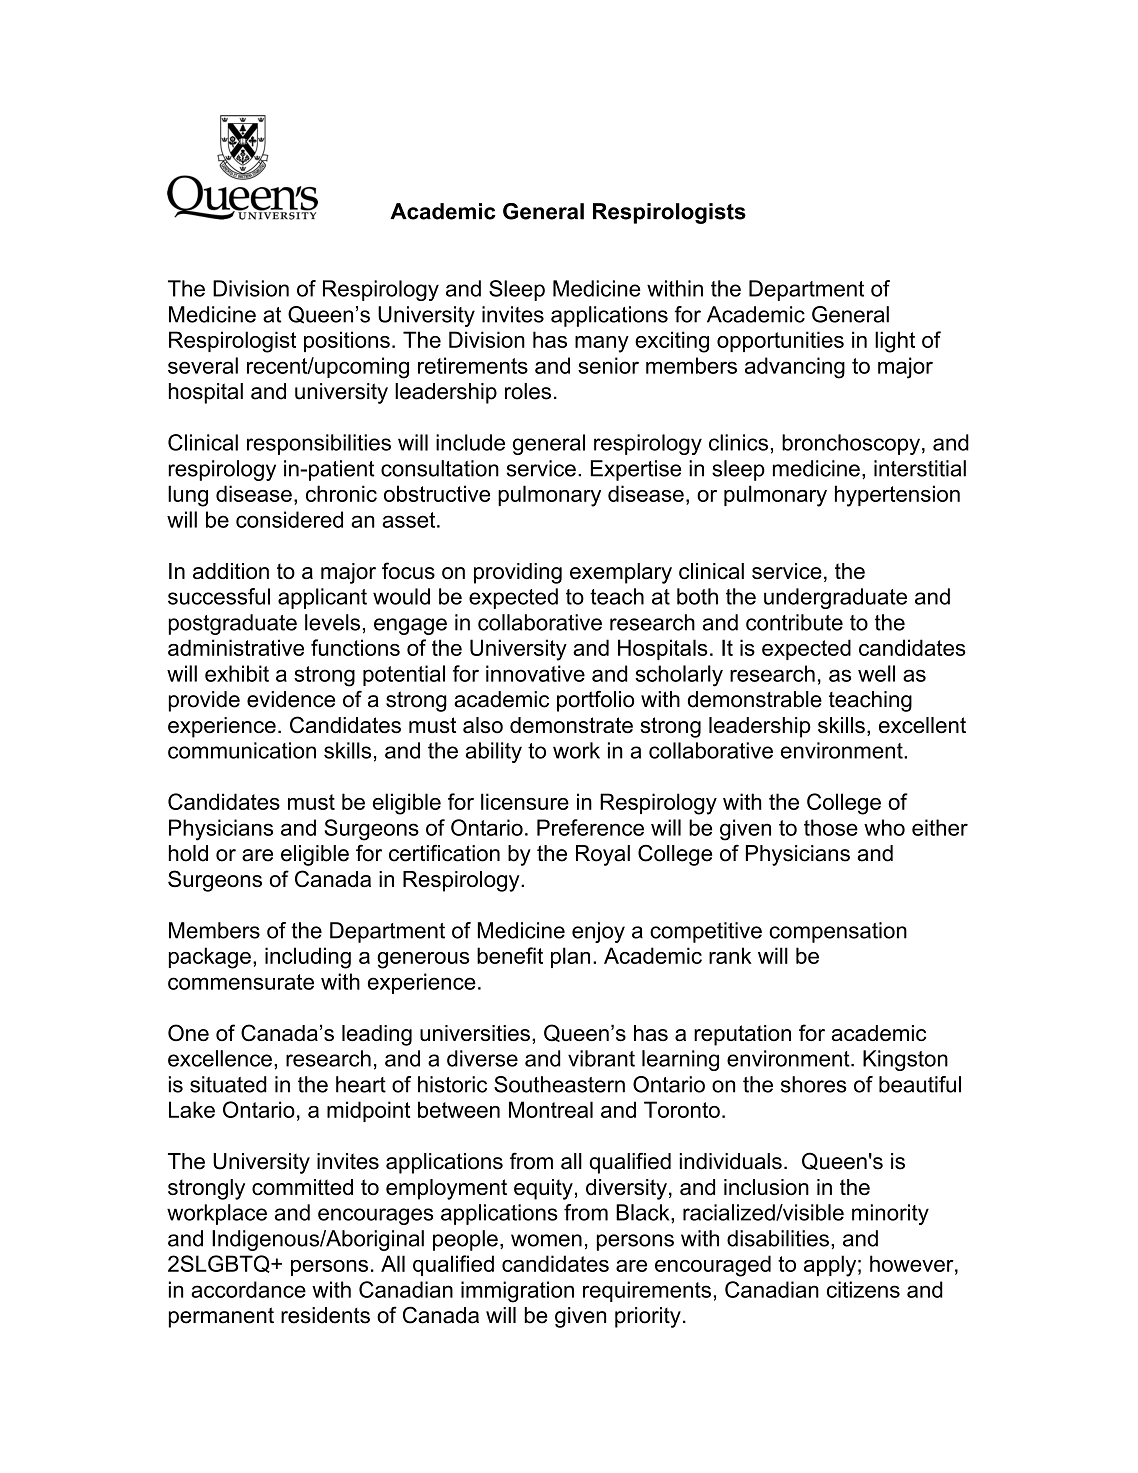 The image size is (1138, 1473). Describe the element at coordinates (291, 699) in the image. I see `evidence` at that location.
